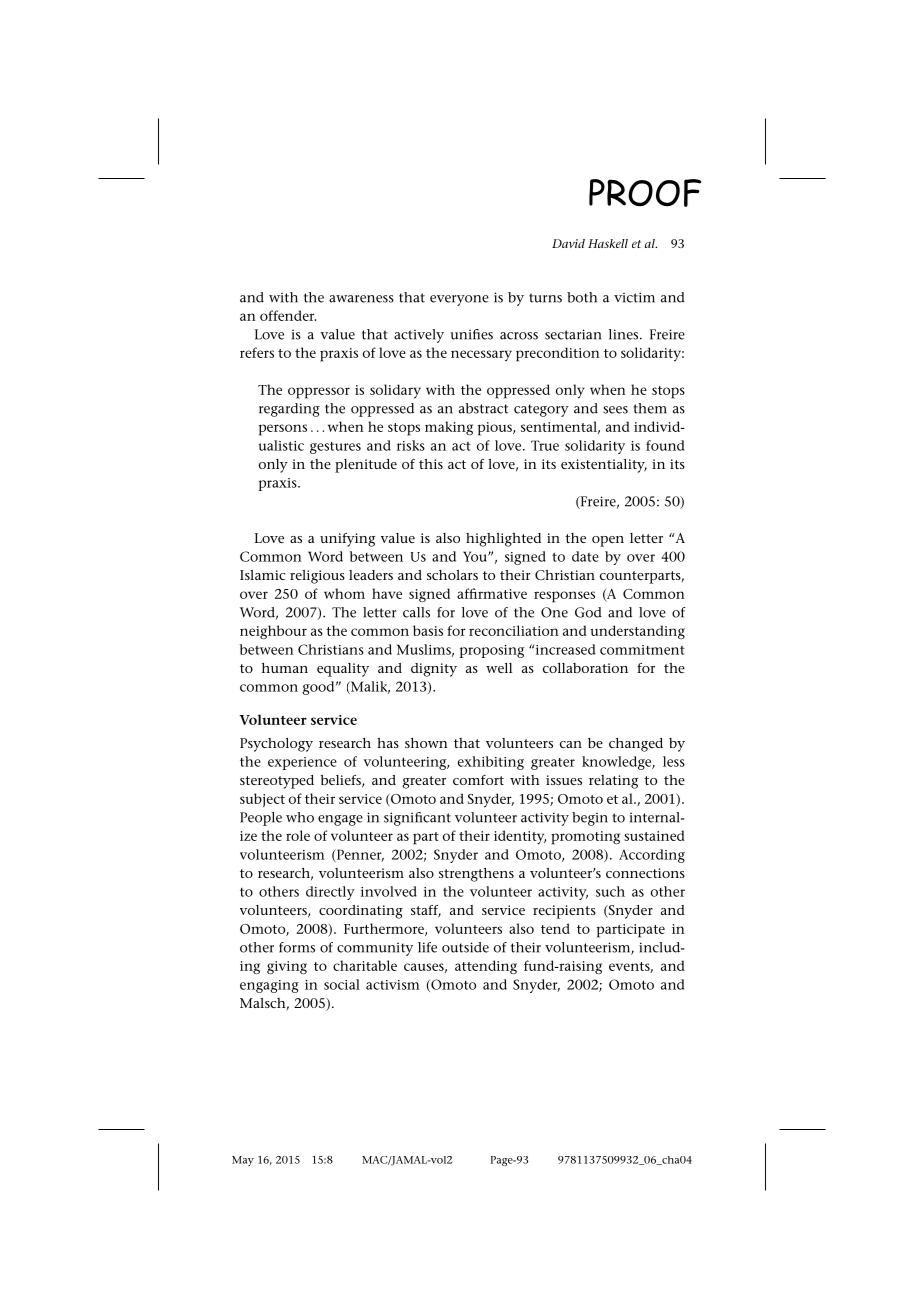 This screenshot has height=1308, width=924. I want to click on human, so click(285, 668).
